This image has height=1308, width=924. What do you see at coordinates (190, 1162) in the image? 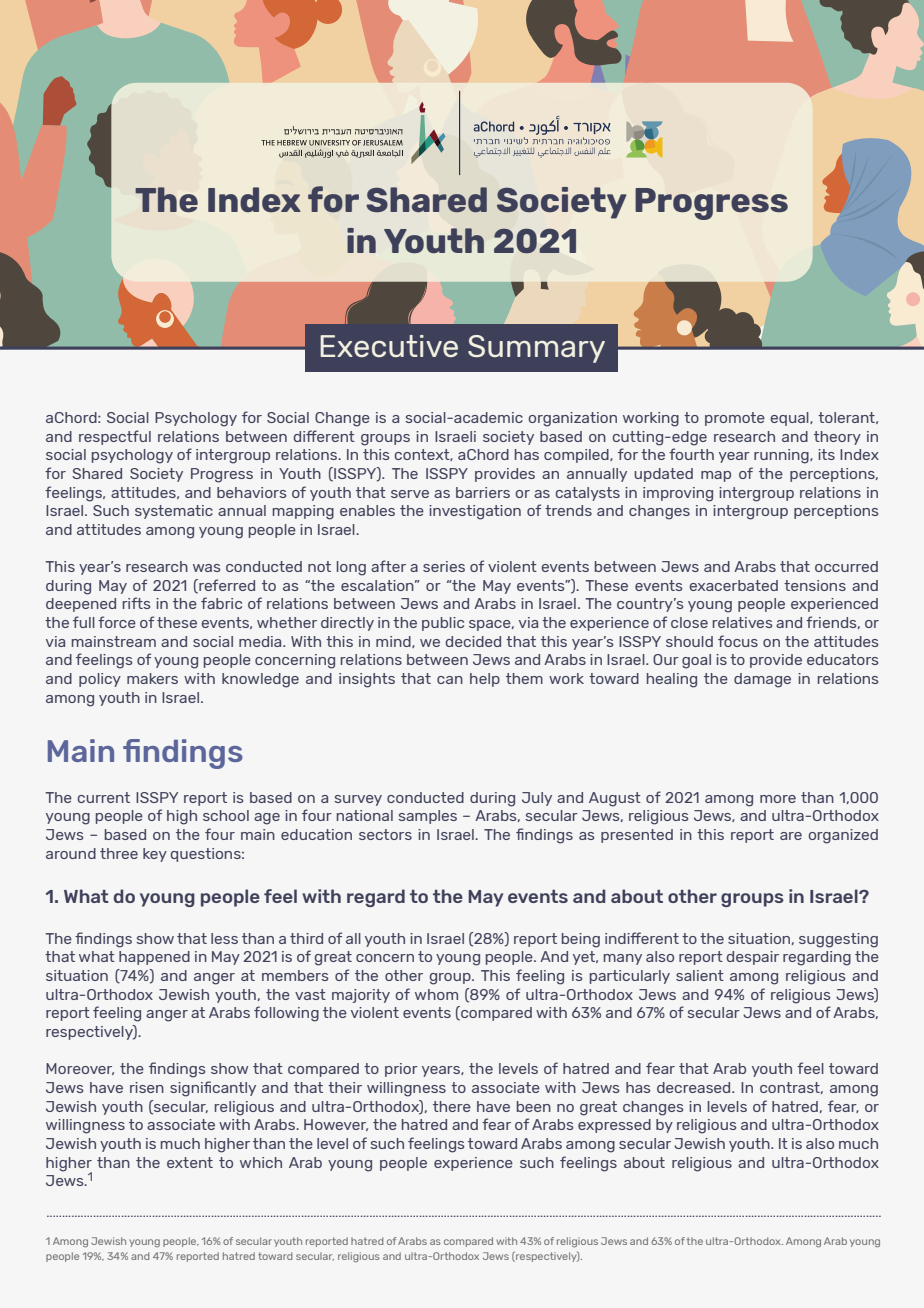
I see `extent` at bounding box center [190, 1162].
